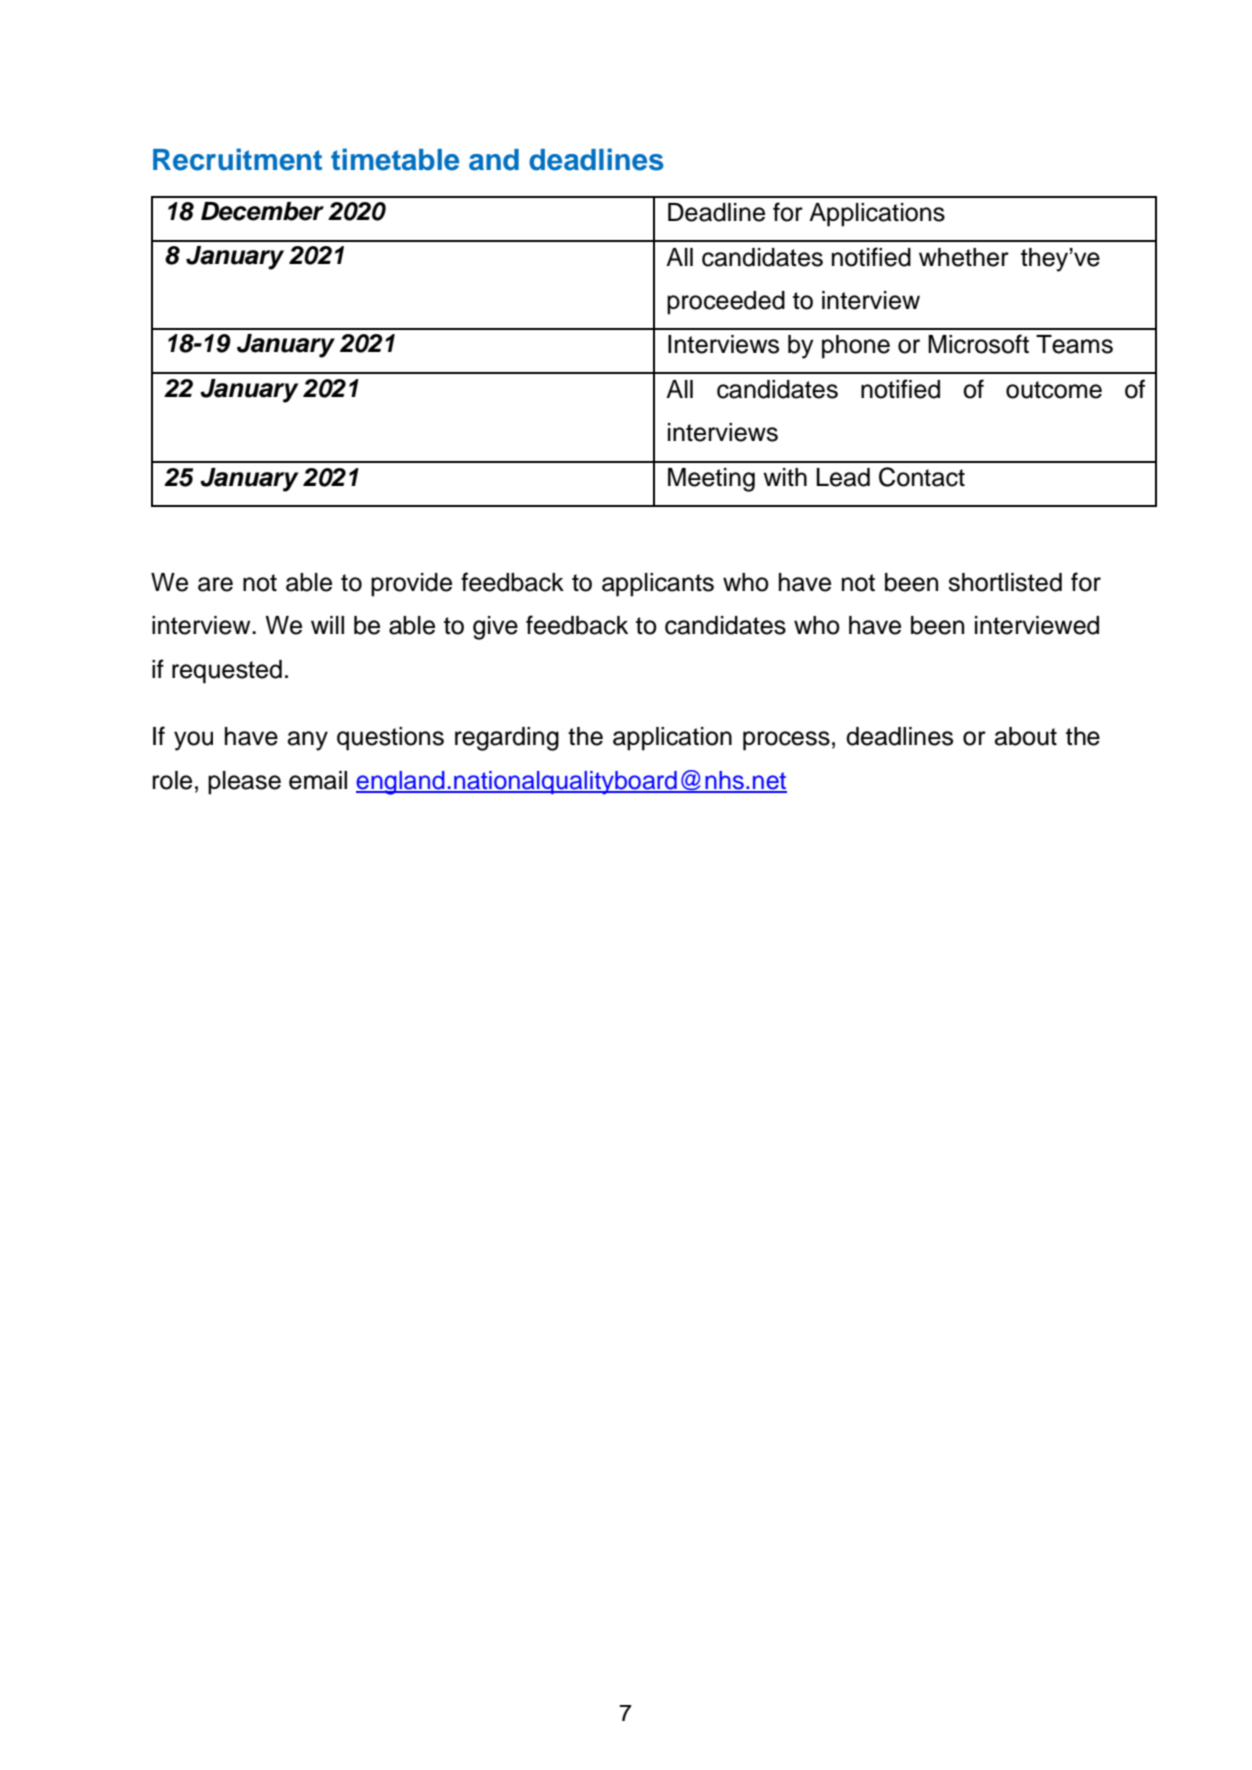  I want to click on Recruitment, so click(237, 159).
